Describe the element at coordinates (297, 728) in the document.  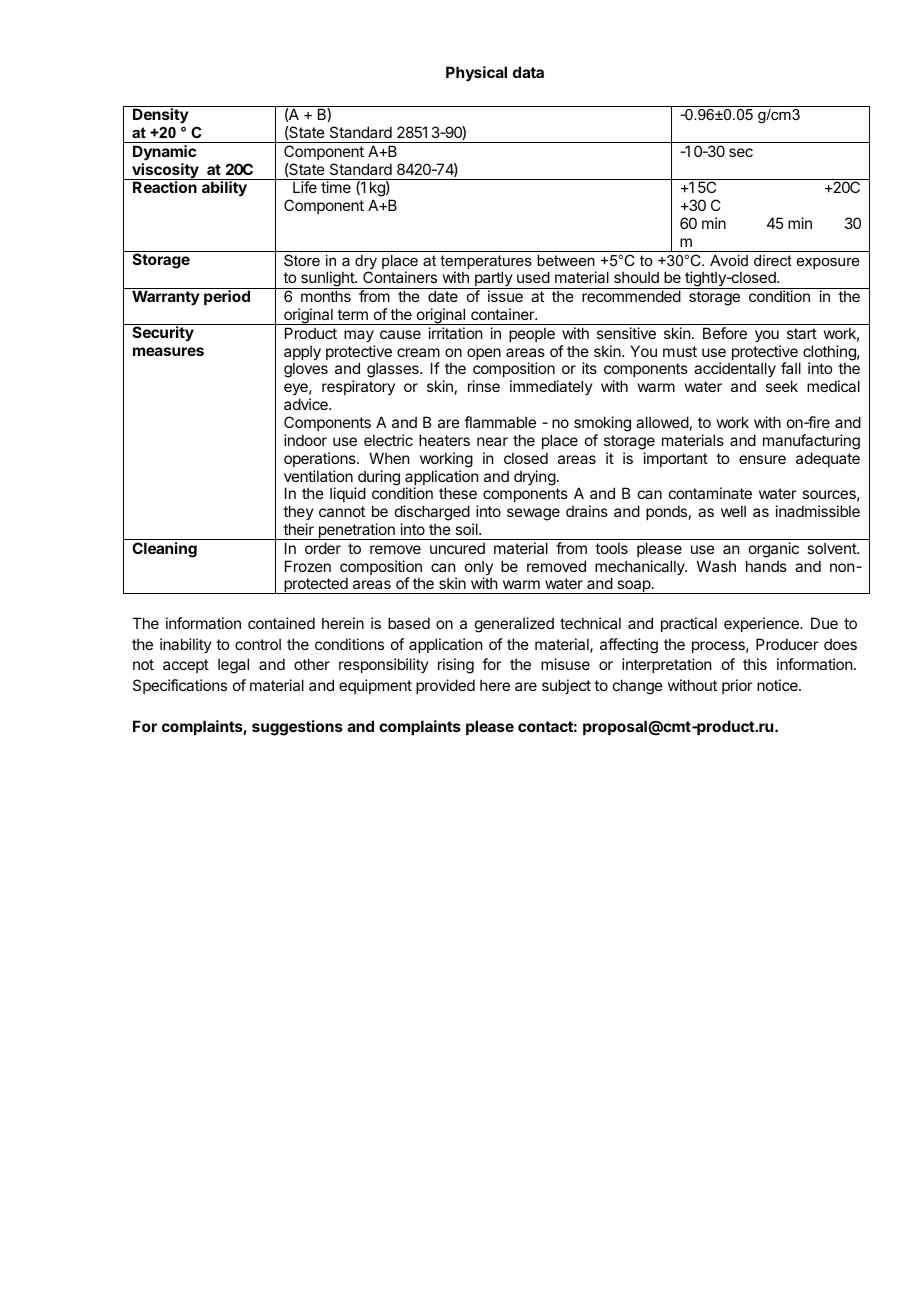
I see `suggestions` at that location.
